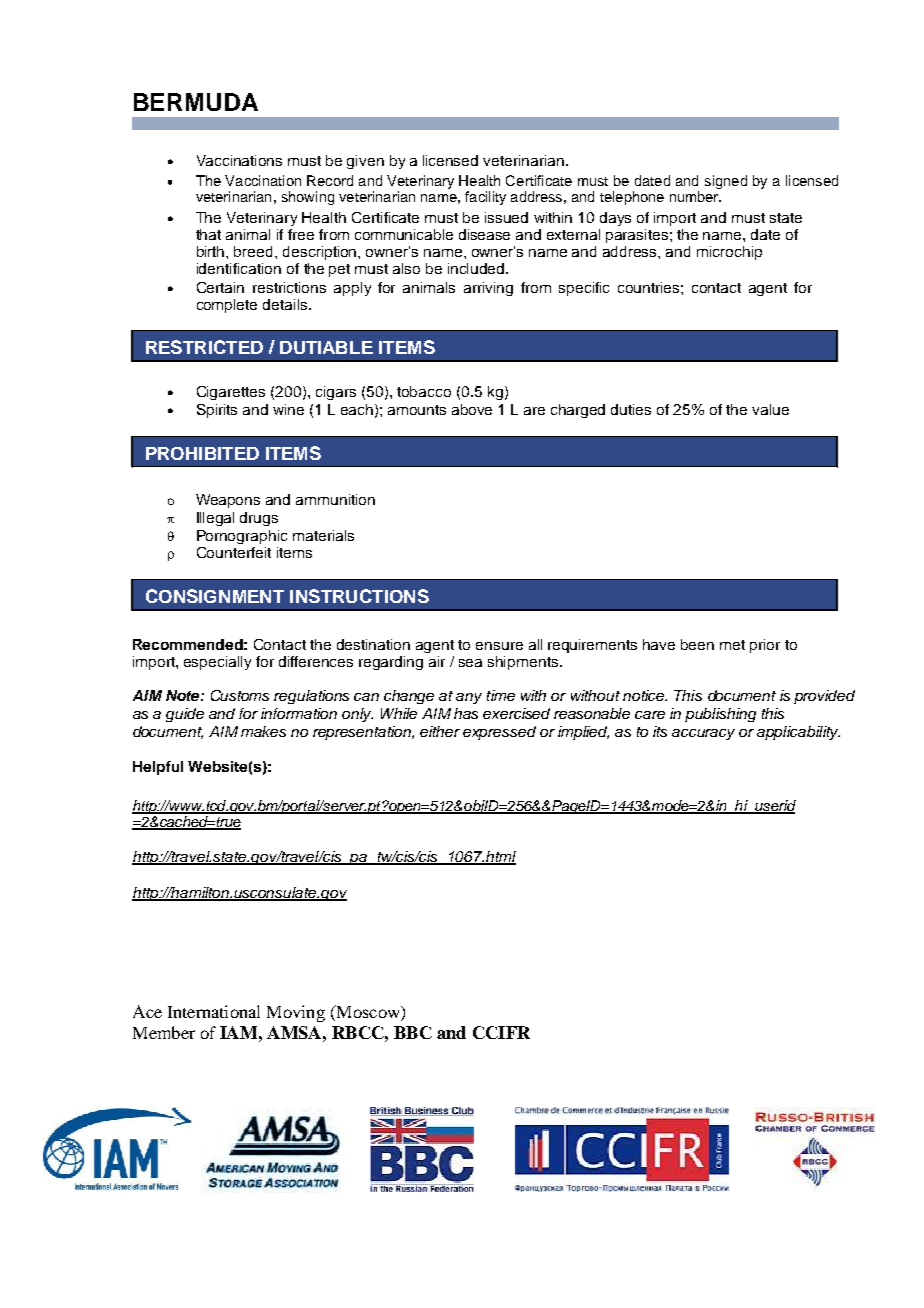  What do you see at coordinates (234, 552) in the screenshot?
I see `Counterfeit` at bounding box center [234, 552].
